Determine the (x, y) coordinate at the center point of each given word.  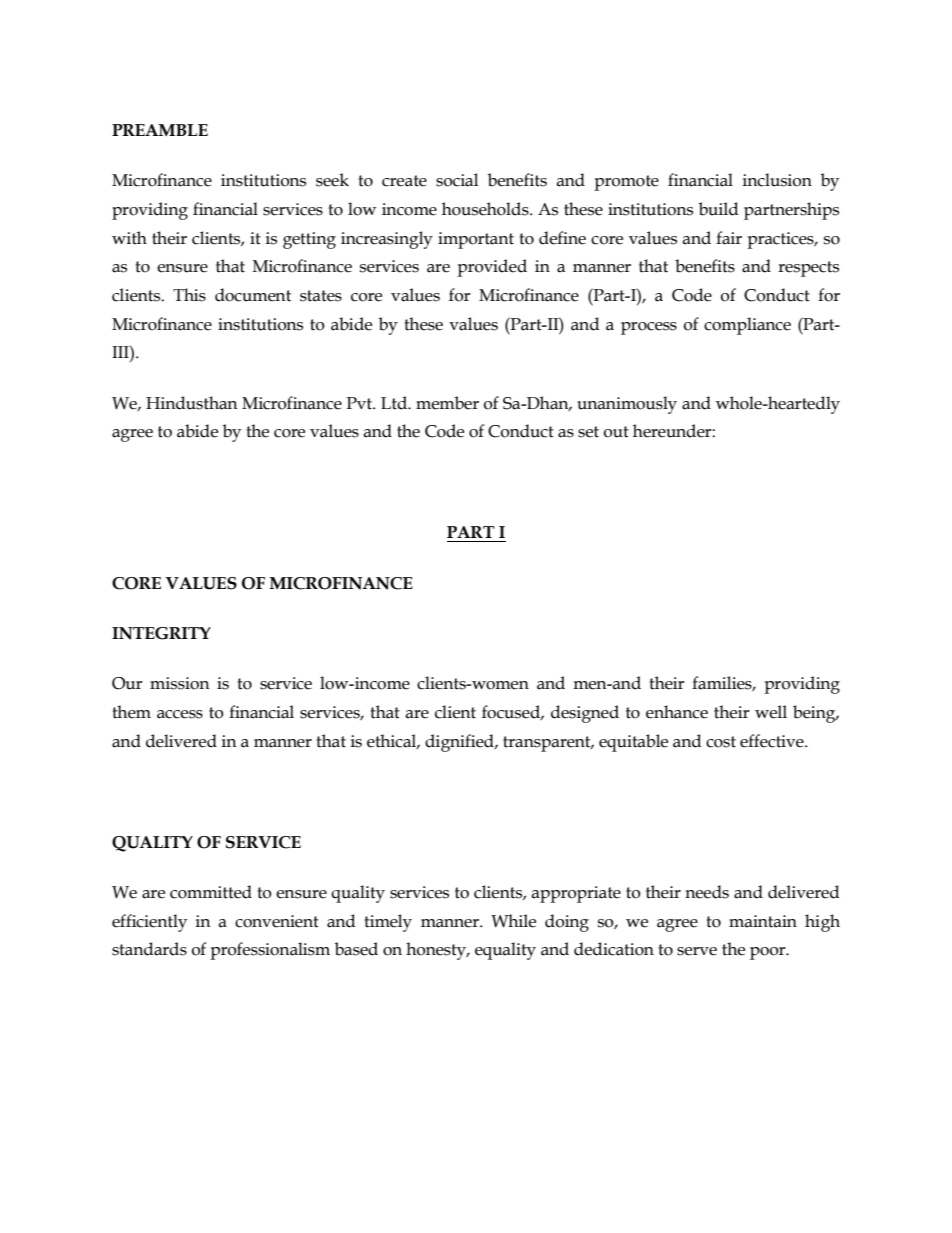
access (180, 714)
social (457, 180)
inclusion (777, 180)
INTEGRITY (161, 633)
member (447, 403)
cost (721, 742)
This (189, 295)
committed (211, 892)
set (588, 432)
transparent (548, 744)
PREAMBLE (160, 130)
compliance (747, 326)
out (616, 432)
